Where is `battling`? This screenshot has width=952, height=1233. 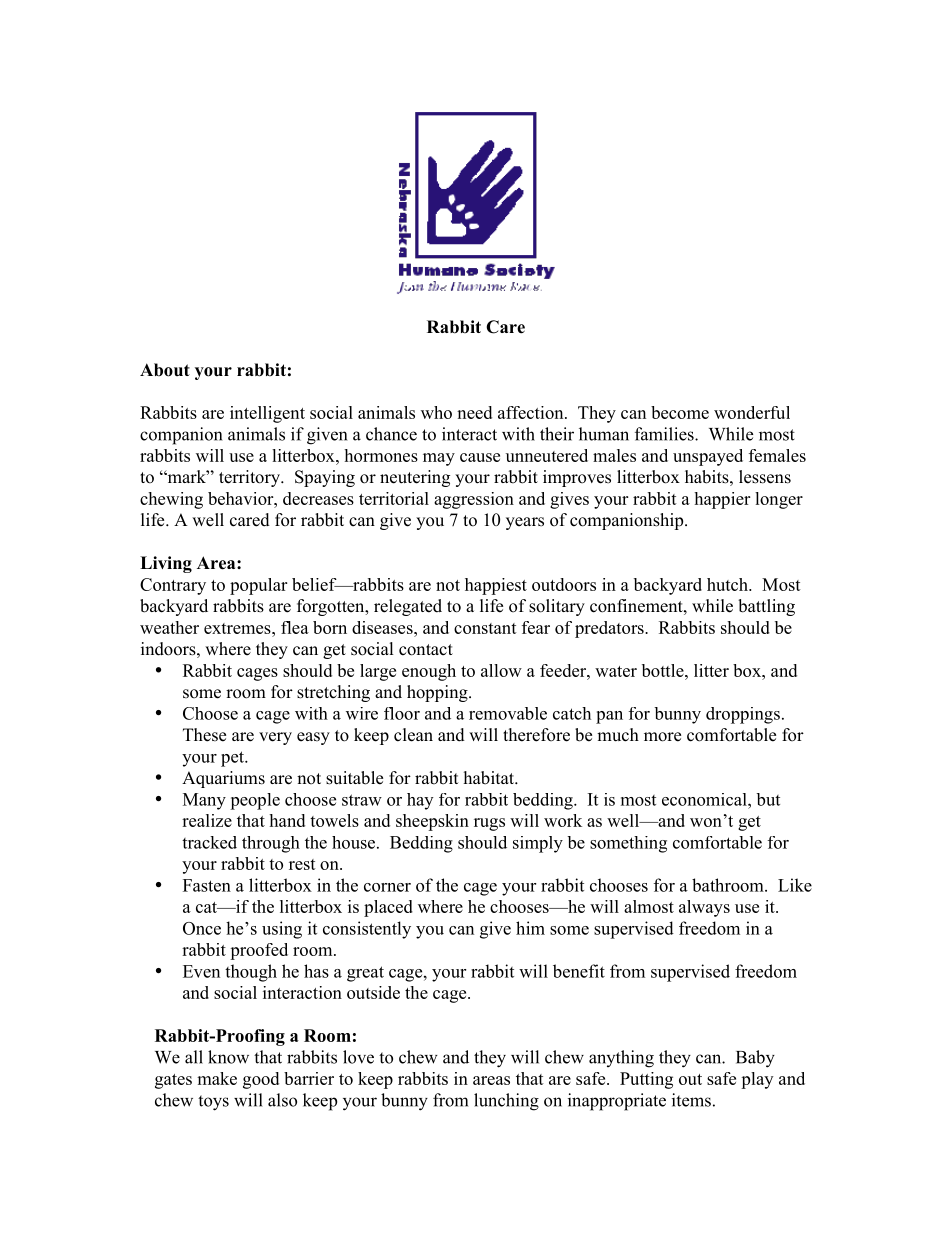
battling is located at coordinates (766, 607).
